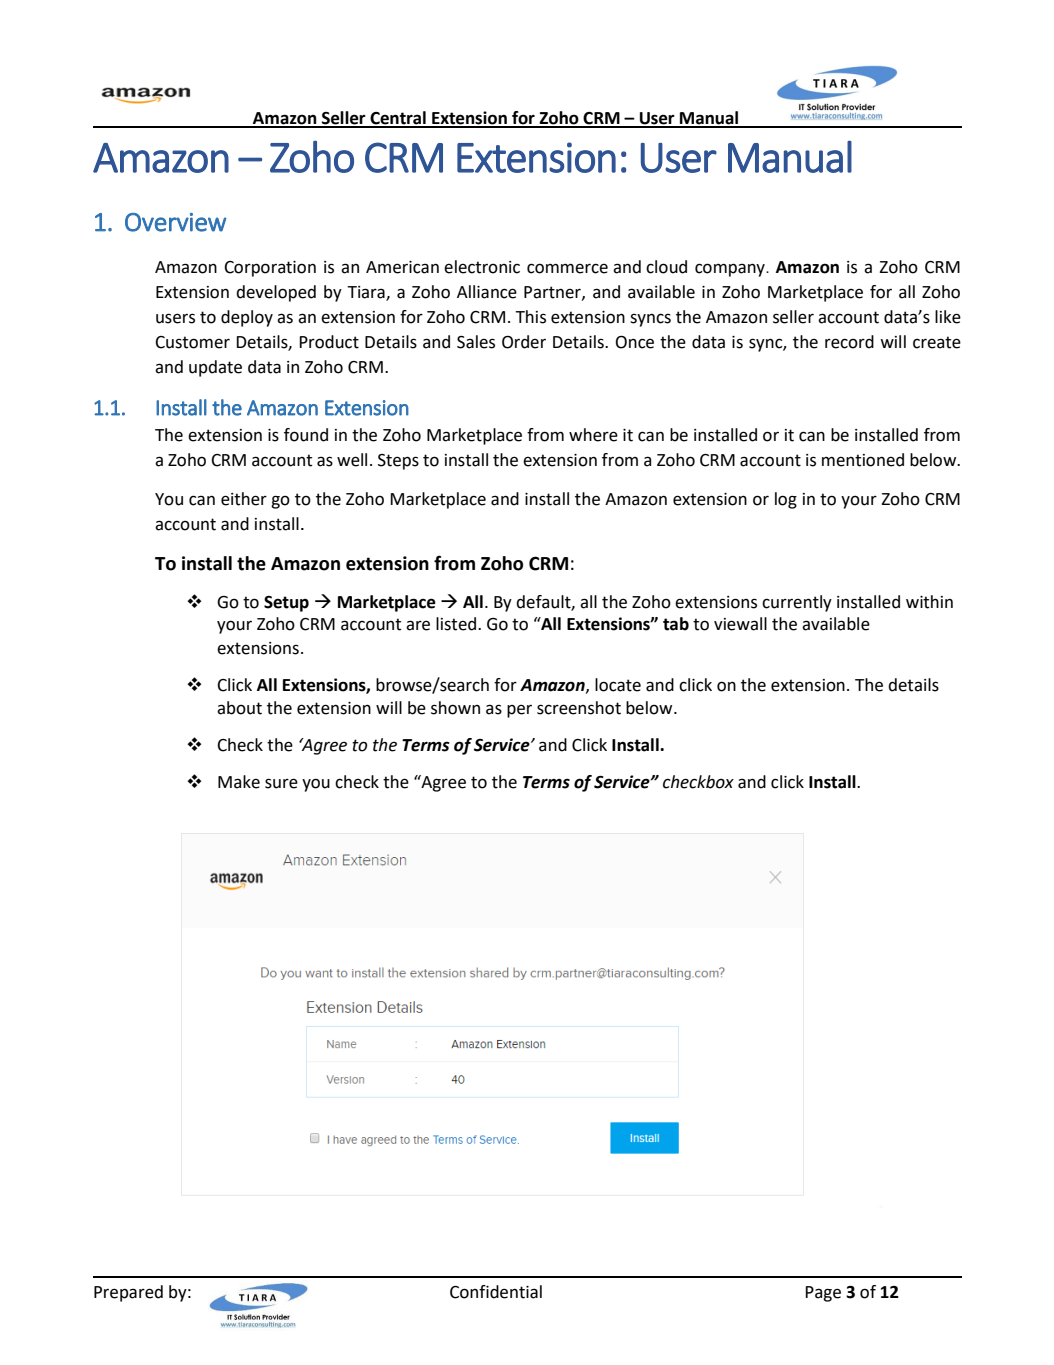 Image resolution: width=1054 pixels, height=1365 pixels. What do you see at coordinates (496, 1292) in the screenshot?
I see `Confidential` at bounding box center [496, 1292].
